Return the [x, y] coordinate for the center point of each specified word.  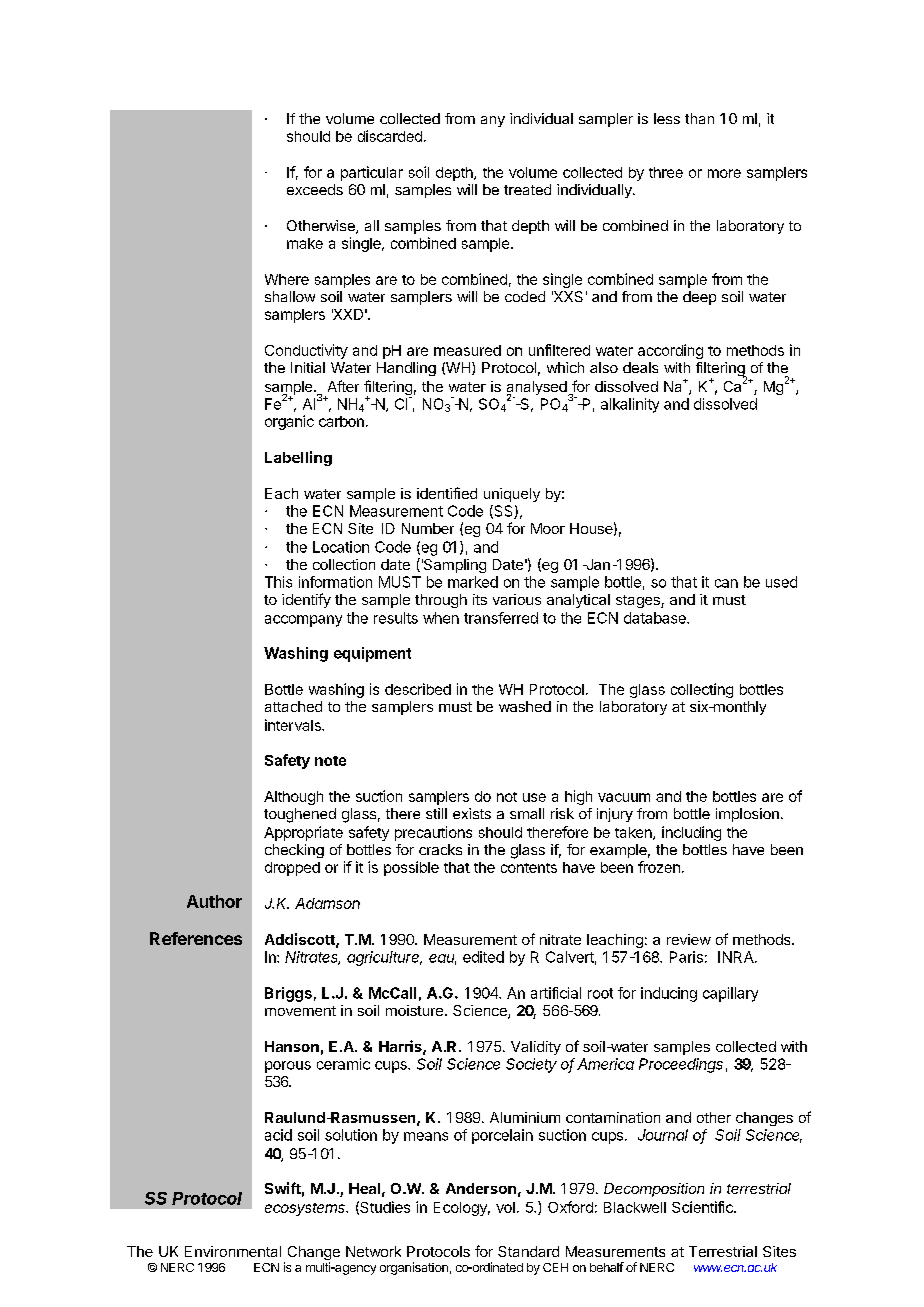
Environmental [233, 1251]
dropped [292, 869]
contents [529, 868]
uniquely [512, 495]
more [724, 173]
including [691, 833]
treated [527, 189]
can [726, 583]
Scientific [703, 1207]
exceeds [315, 189]
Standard [528, 1251]
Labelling [298, 458]
